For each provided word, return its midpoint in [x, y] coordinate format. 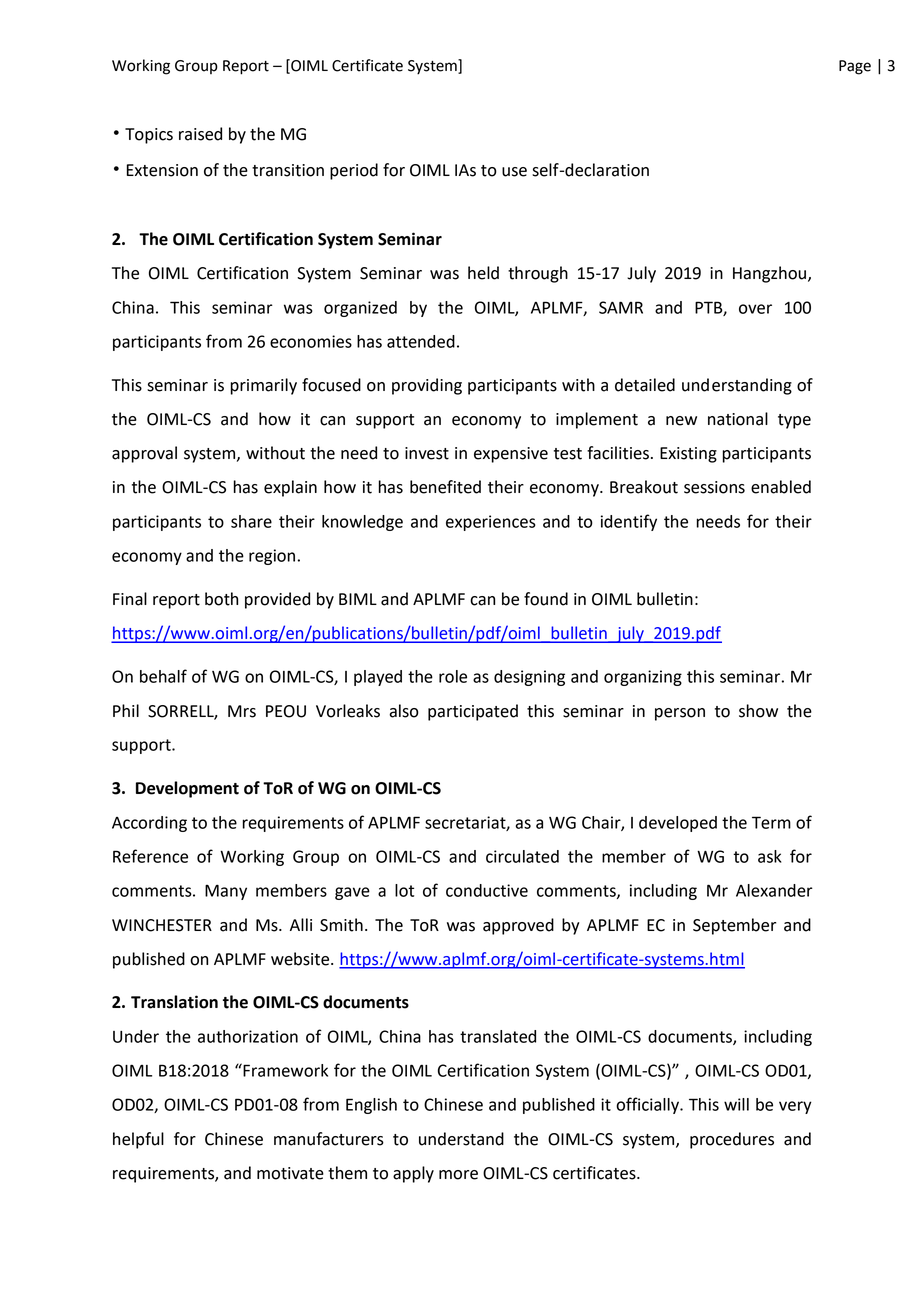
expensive [511, 455]
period [354, 171]
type [794, 421]
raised [200, 134]
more [458, 1175]
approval [144, 454]
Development [187, 789]
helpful [138, 1140]
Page [855, 67]
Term [771, 822]
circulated [522, 856]
